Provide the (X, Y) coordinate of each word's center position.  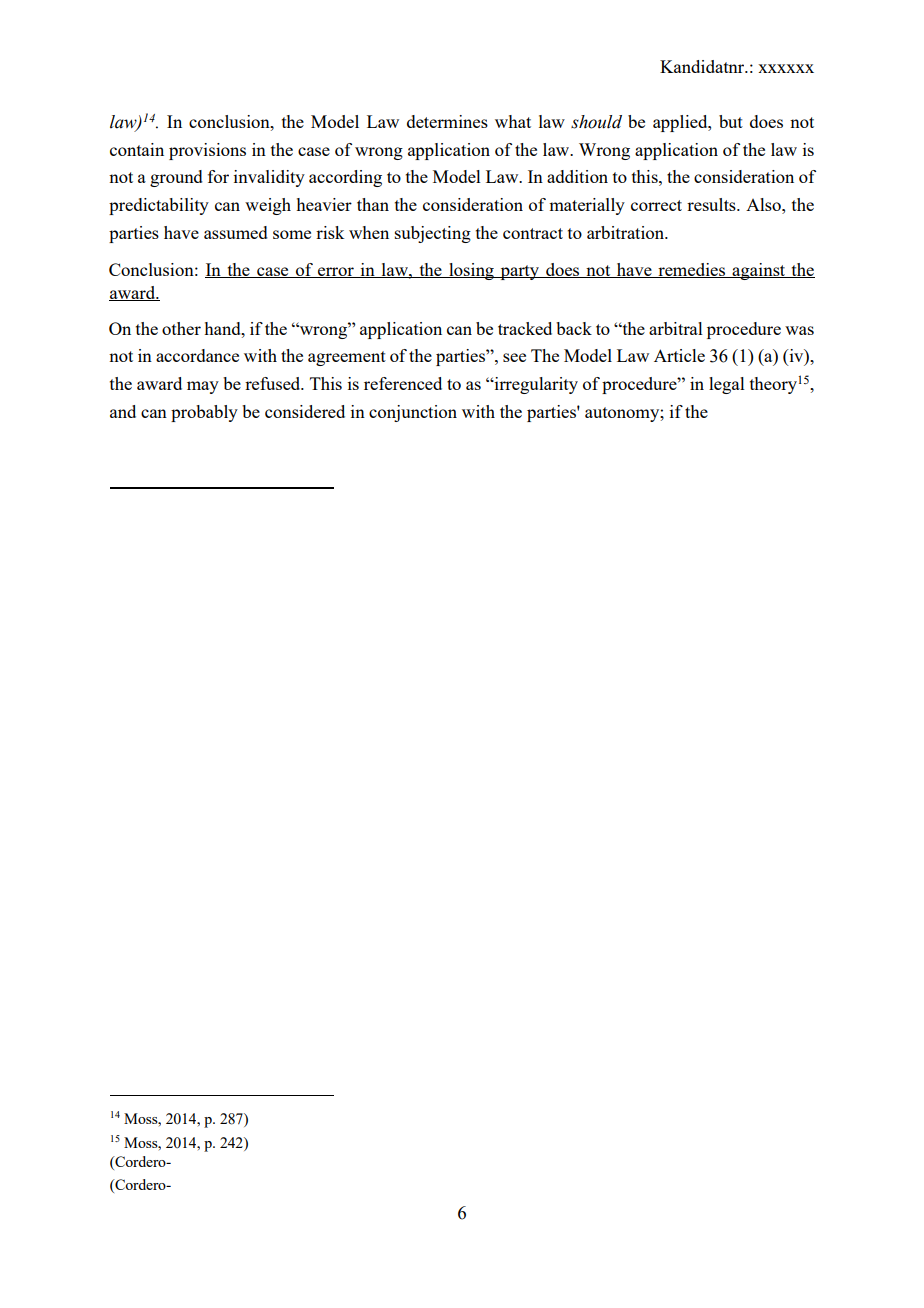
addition (577, 176)
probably (204, 413)
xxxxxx (786, 68)
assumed (236, 232)
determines (447, 121)
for (218, 176)
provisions (207, 151)
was (799, 330)
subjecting (433, 234)
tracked (525, 328)
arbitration (627, 232)
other (181, 328)
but (731, 121)
